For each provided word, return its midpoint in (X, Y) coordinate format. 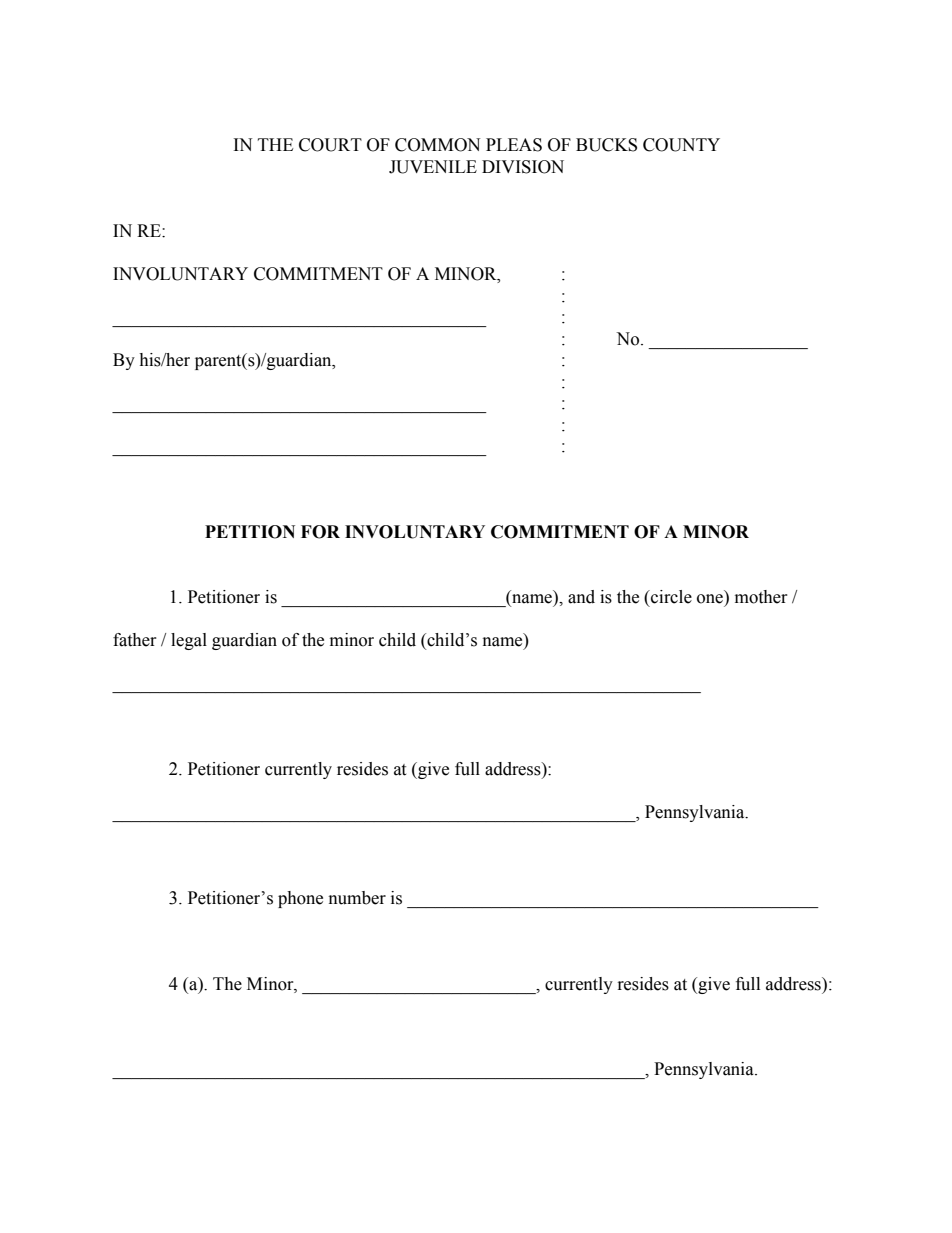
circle (670, 597)
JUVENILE (433, 167)
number (357, 898)
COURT (330, 145)
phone (300, 899)
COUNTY (681, 145)
